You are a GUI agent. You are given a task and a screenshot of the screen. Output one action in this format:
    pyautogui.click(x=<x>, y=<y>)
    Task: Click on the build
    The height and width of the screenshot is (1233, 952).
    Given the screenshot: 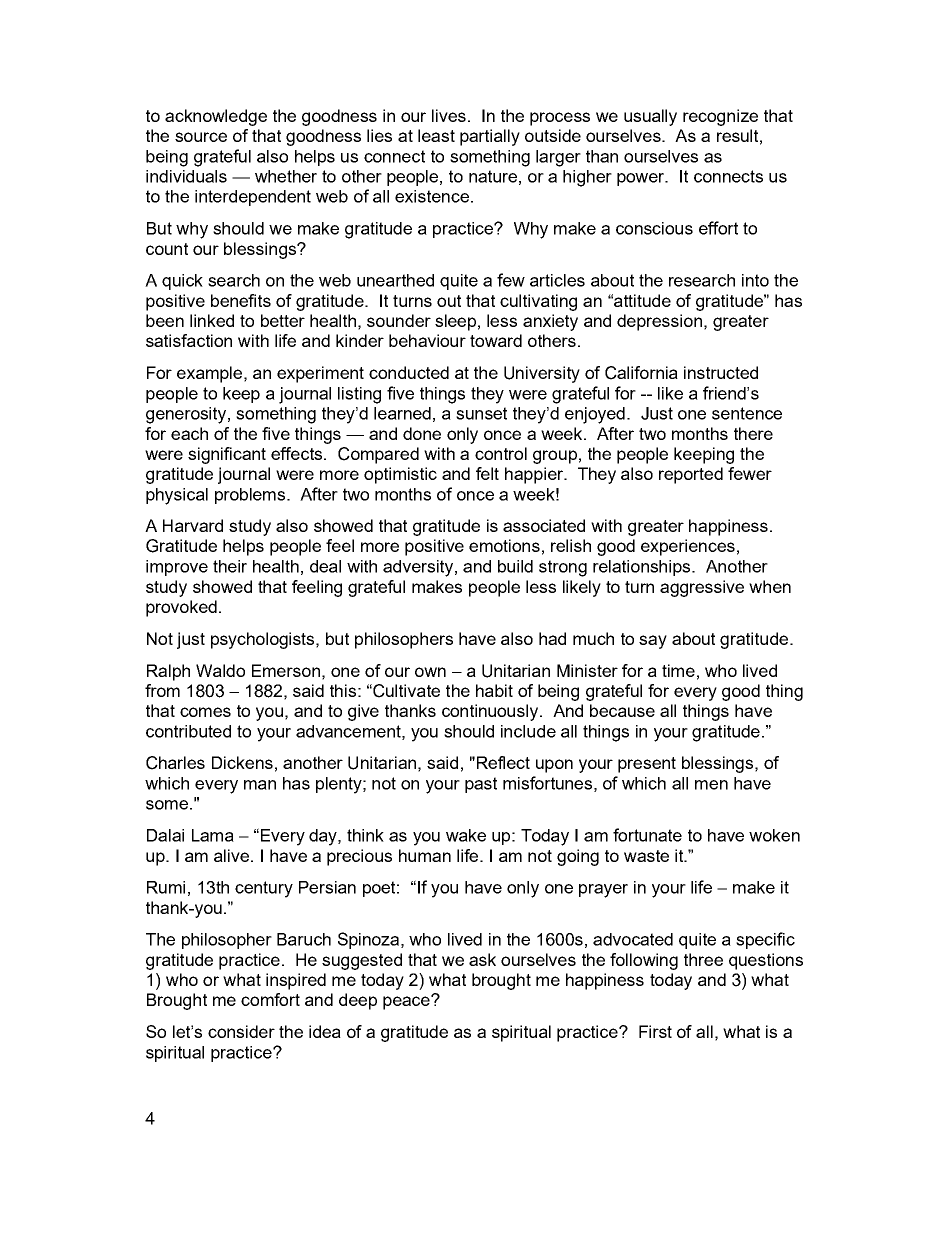 What is the action you would take?
    pyautogui.click(x=515, y=566)
